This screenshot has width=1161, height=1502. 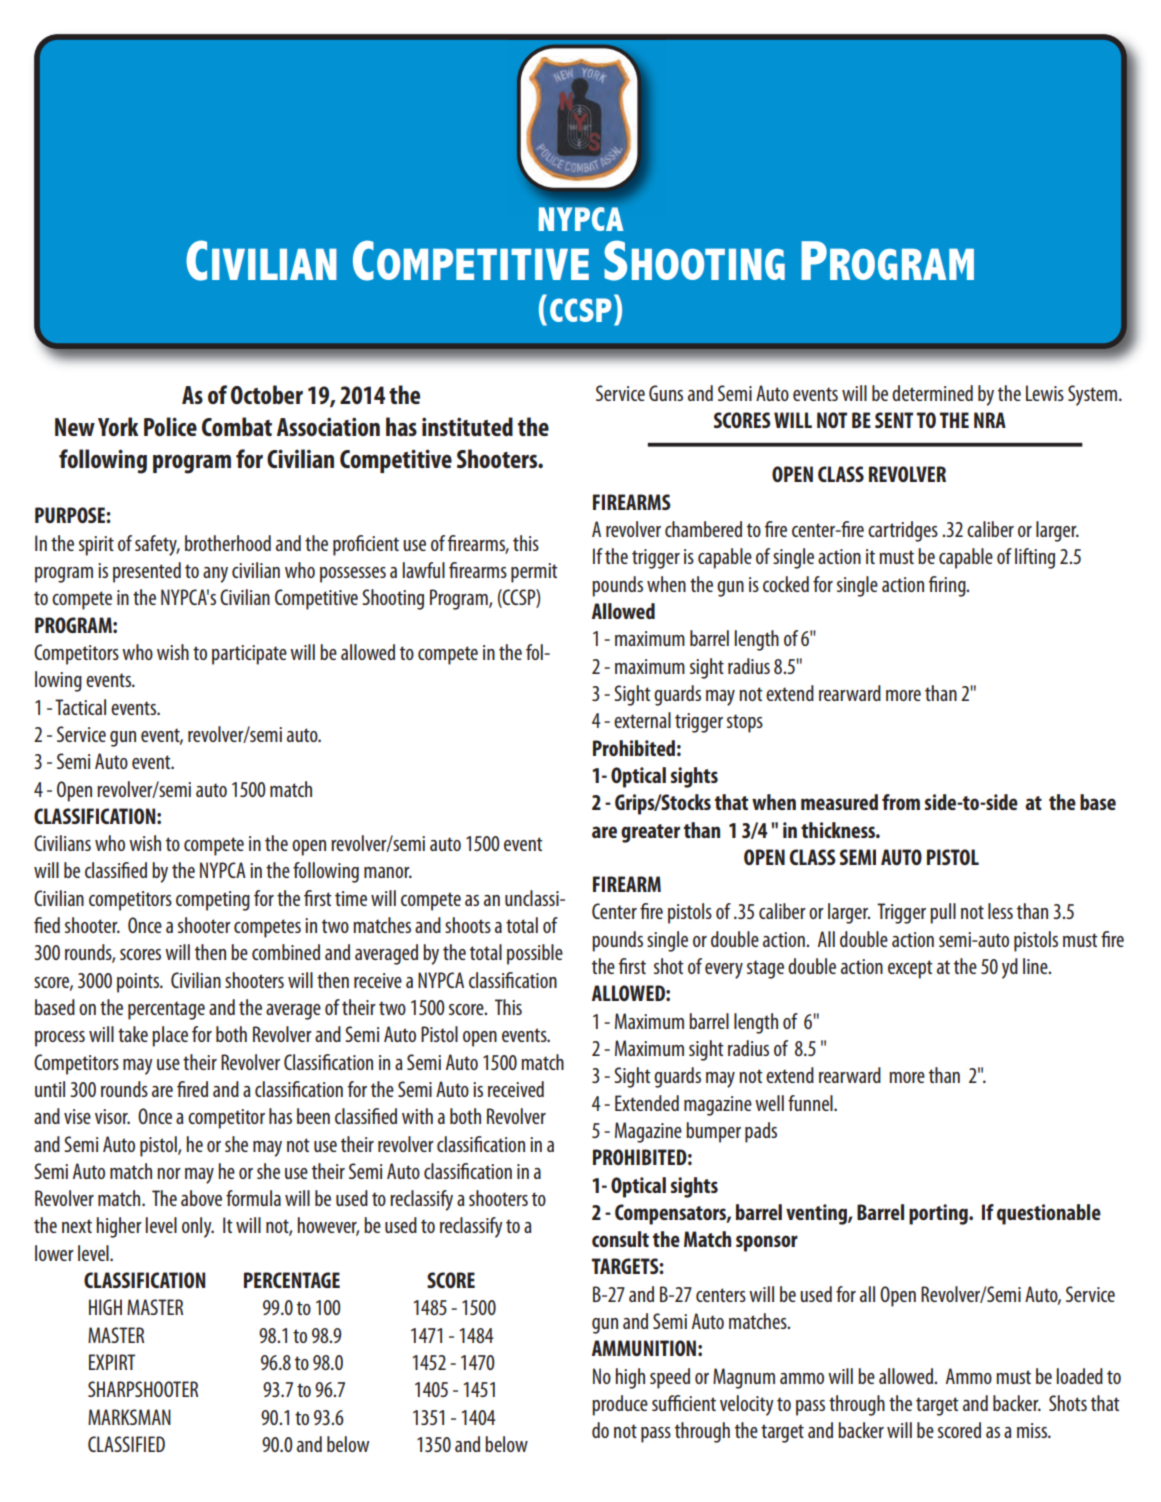 What do you see at coordinates (943, 913) in the screenshot?
I see `pull` at bounding box center [943, 913].
